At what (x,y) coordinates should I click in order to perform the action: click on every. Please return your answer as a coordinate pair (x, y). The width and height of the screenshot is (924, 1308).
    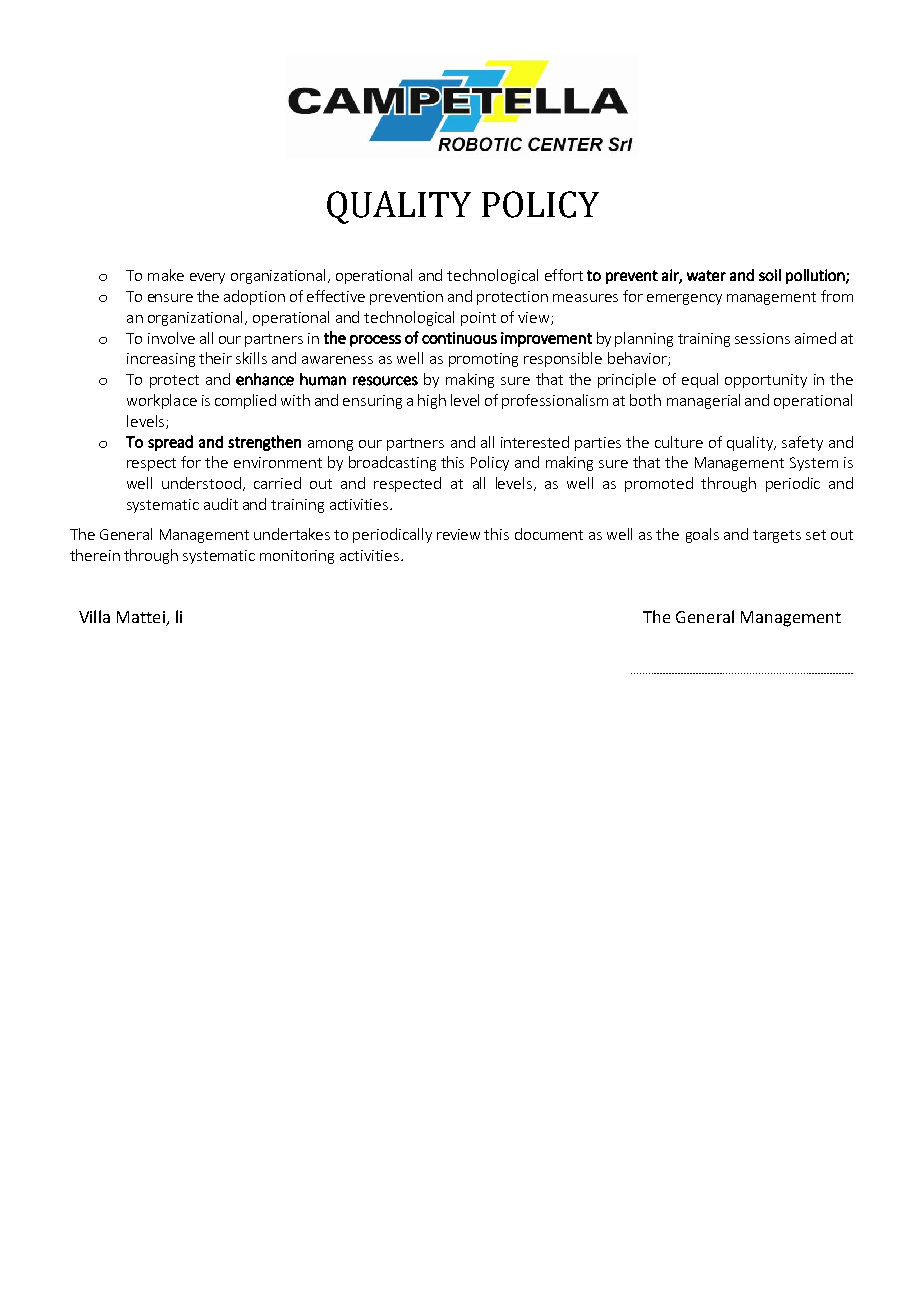
    Looking at the image, I should click on (207, 278).
